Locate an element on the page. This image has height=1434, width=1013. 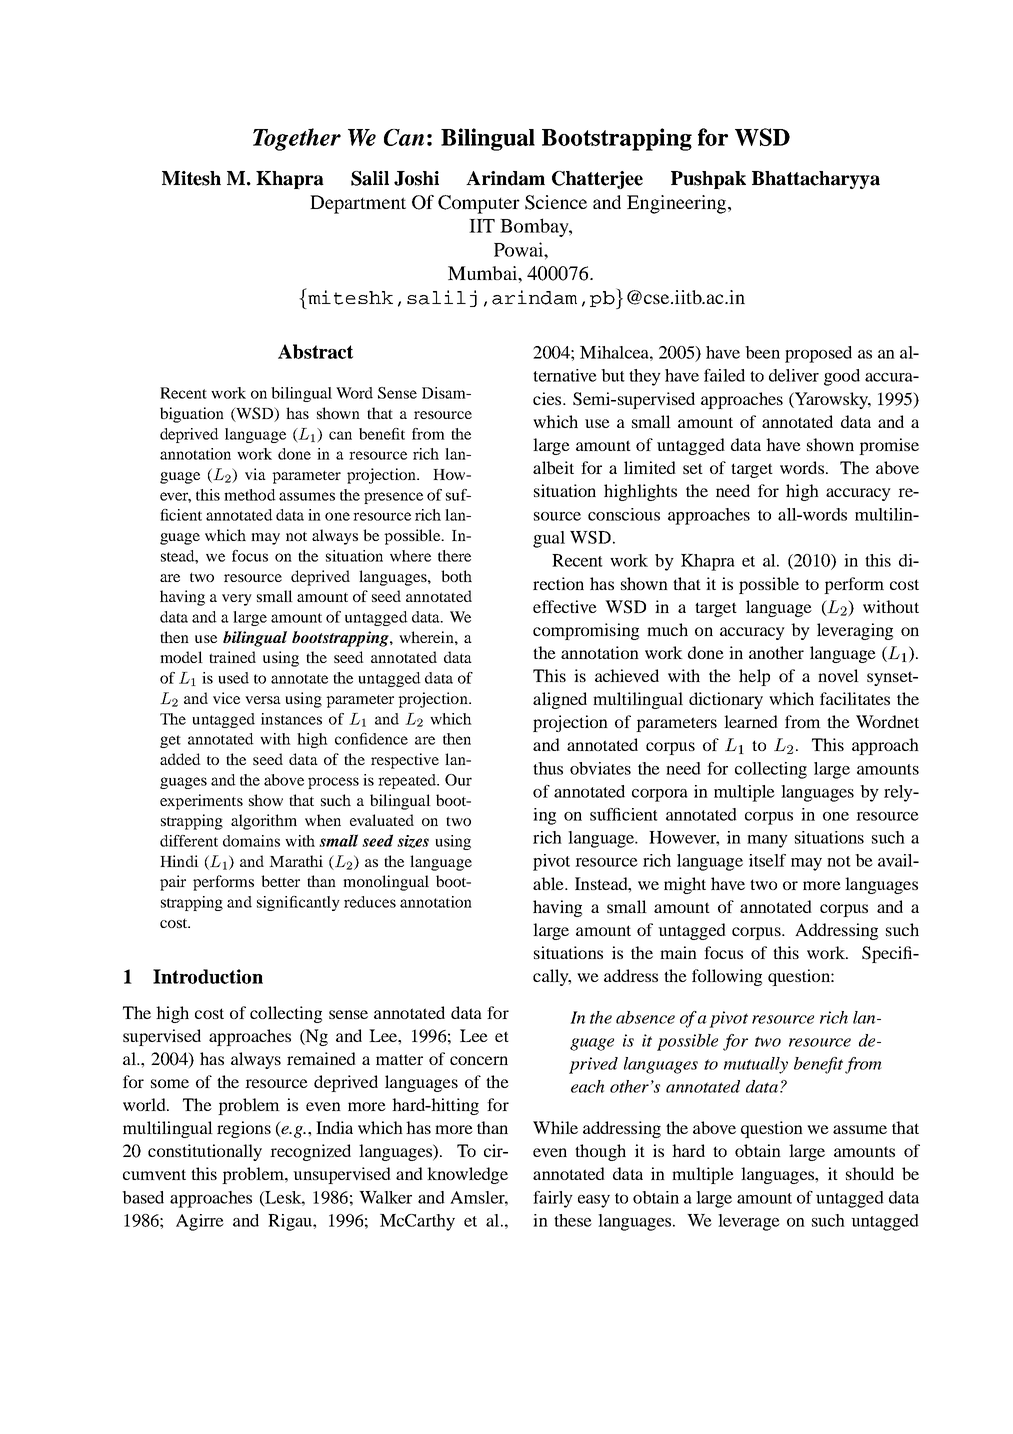
constitutionally is located at coordinates (205, 1152).
